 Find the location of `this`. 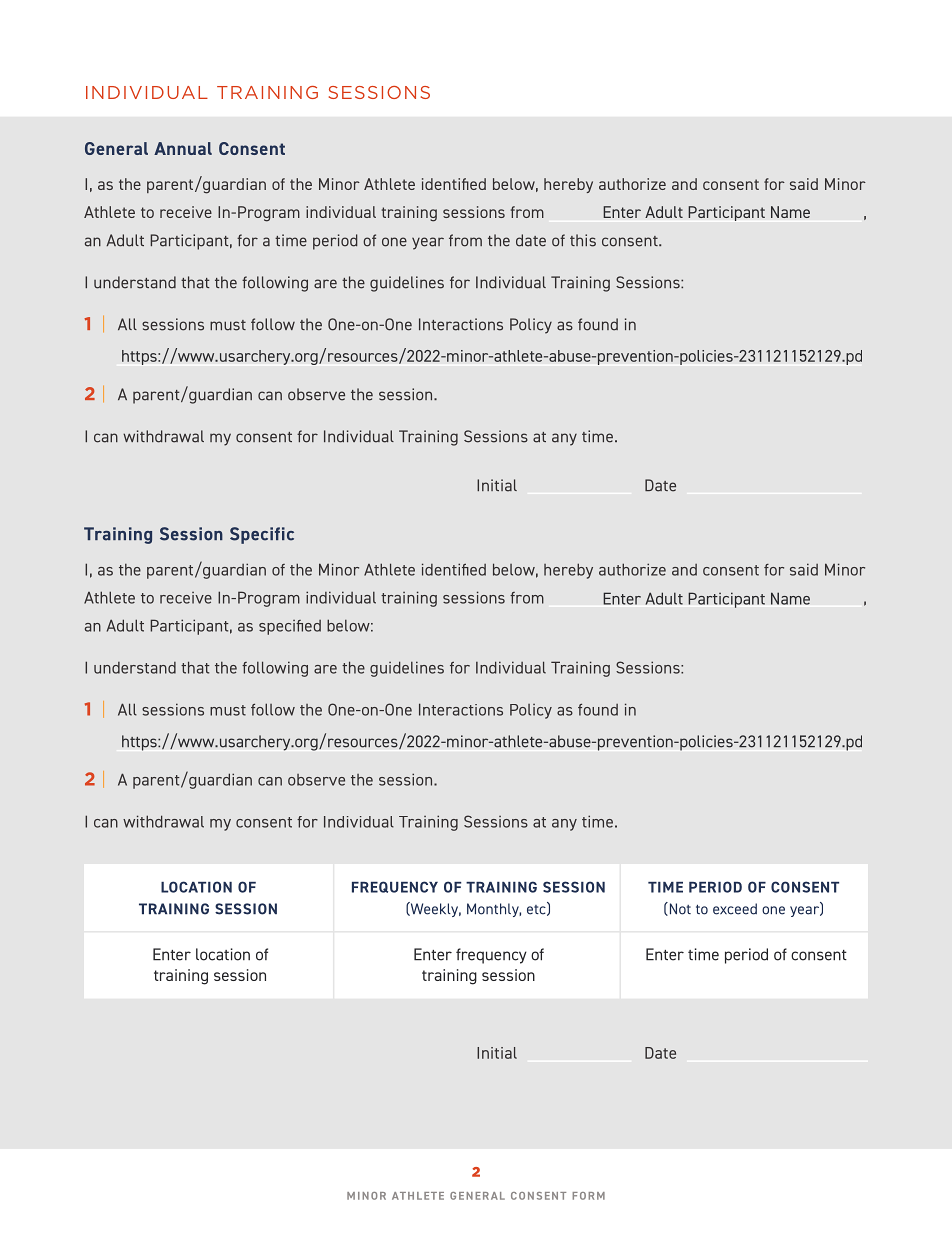

this is located at coordinates (583, 240).
